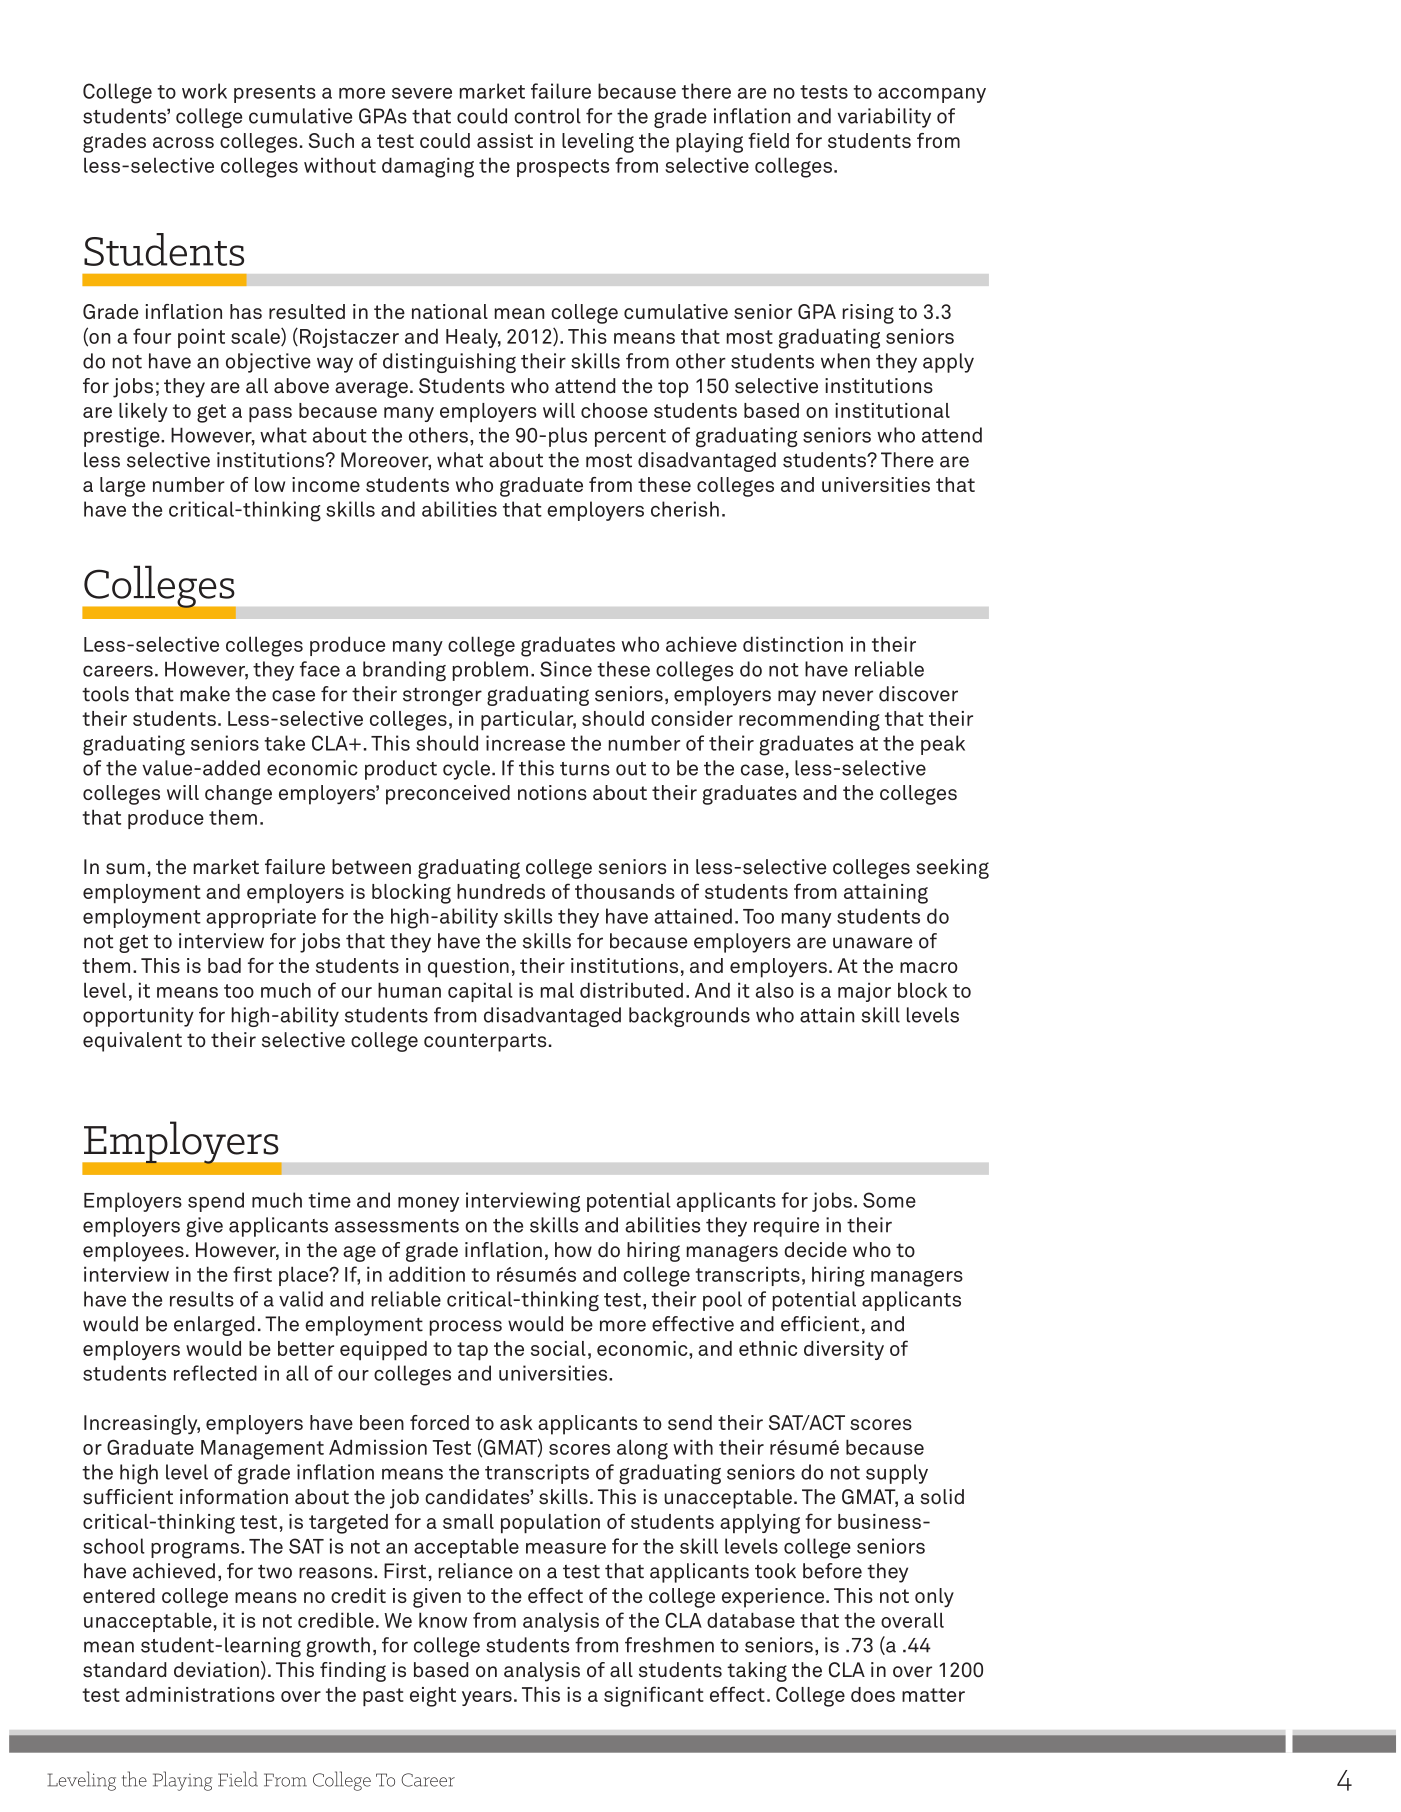 The width and height of the screenshot is (1401, 1812). Describe the element at coordinates (183, 142) in the screenshot. I see `across` at that location.
